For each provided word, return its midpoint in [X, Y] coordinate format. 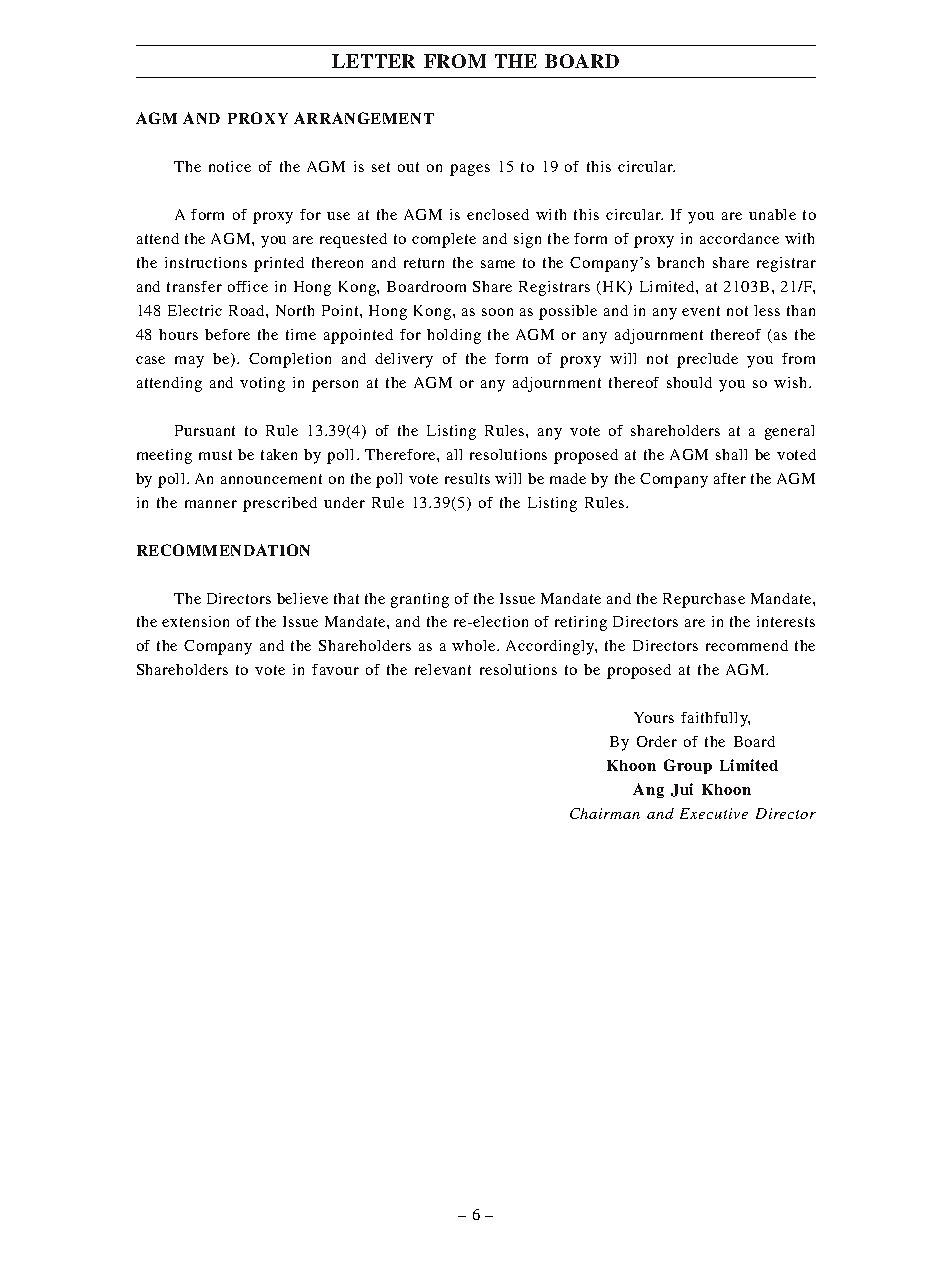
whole [475, 645]
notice [230, 166]
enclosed [498, 214]
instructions [206, 262]
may [189, 362]
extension [195, 621]
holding [454, 336]
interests [786, 621]
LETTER [373, 61]
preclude [707, 360]
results [467, 478]
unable [772, 214]
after [730, 478]
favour [335, 669]
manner [211, 504]
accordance [739, 238]
